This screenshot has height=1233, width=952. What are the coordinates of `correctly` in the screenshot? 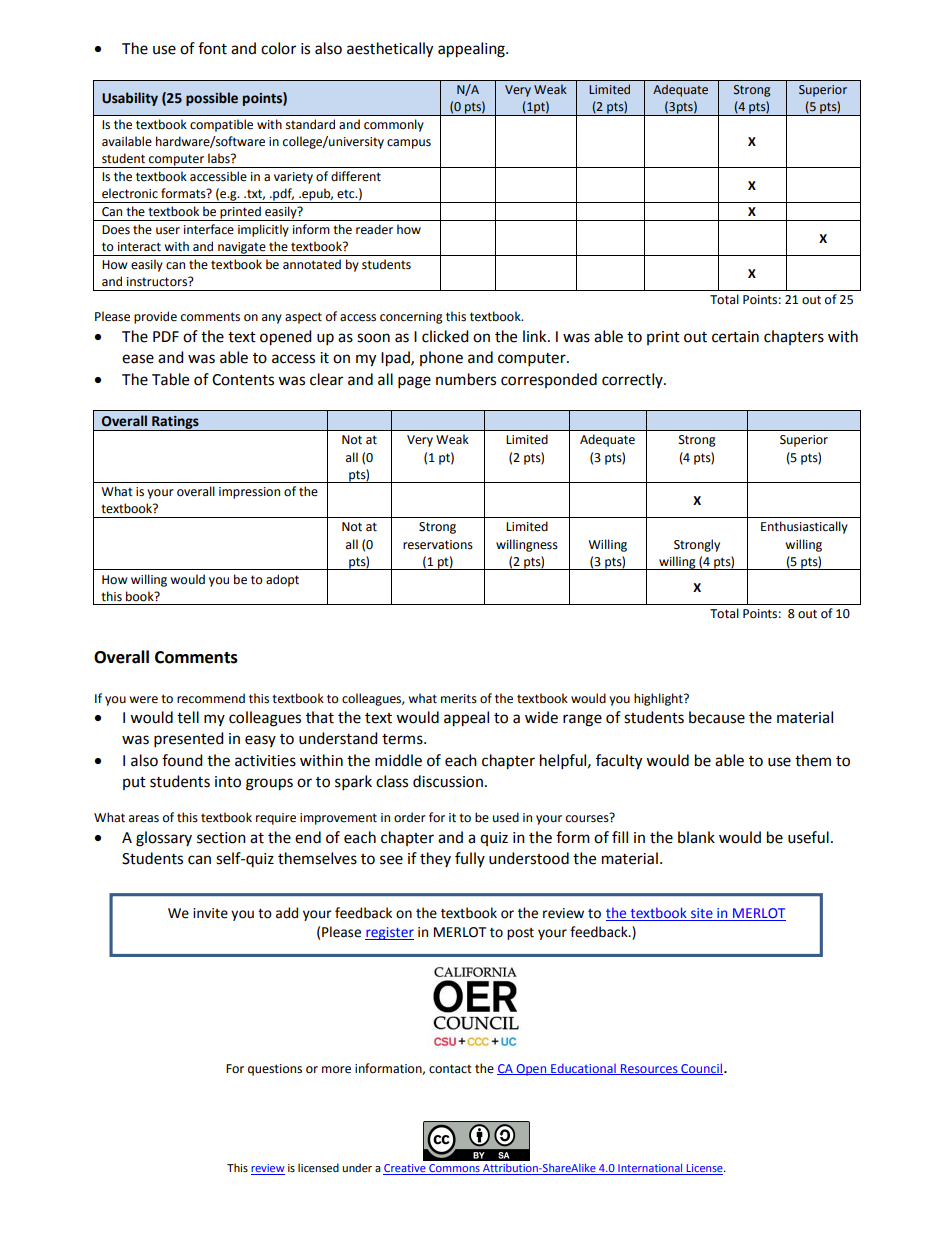 It's located at (633, 380).
